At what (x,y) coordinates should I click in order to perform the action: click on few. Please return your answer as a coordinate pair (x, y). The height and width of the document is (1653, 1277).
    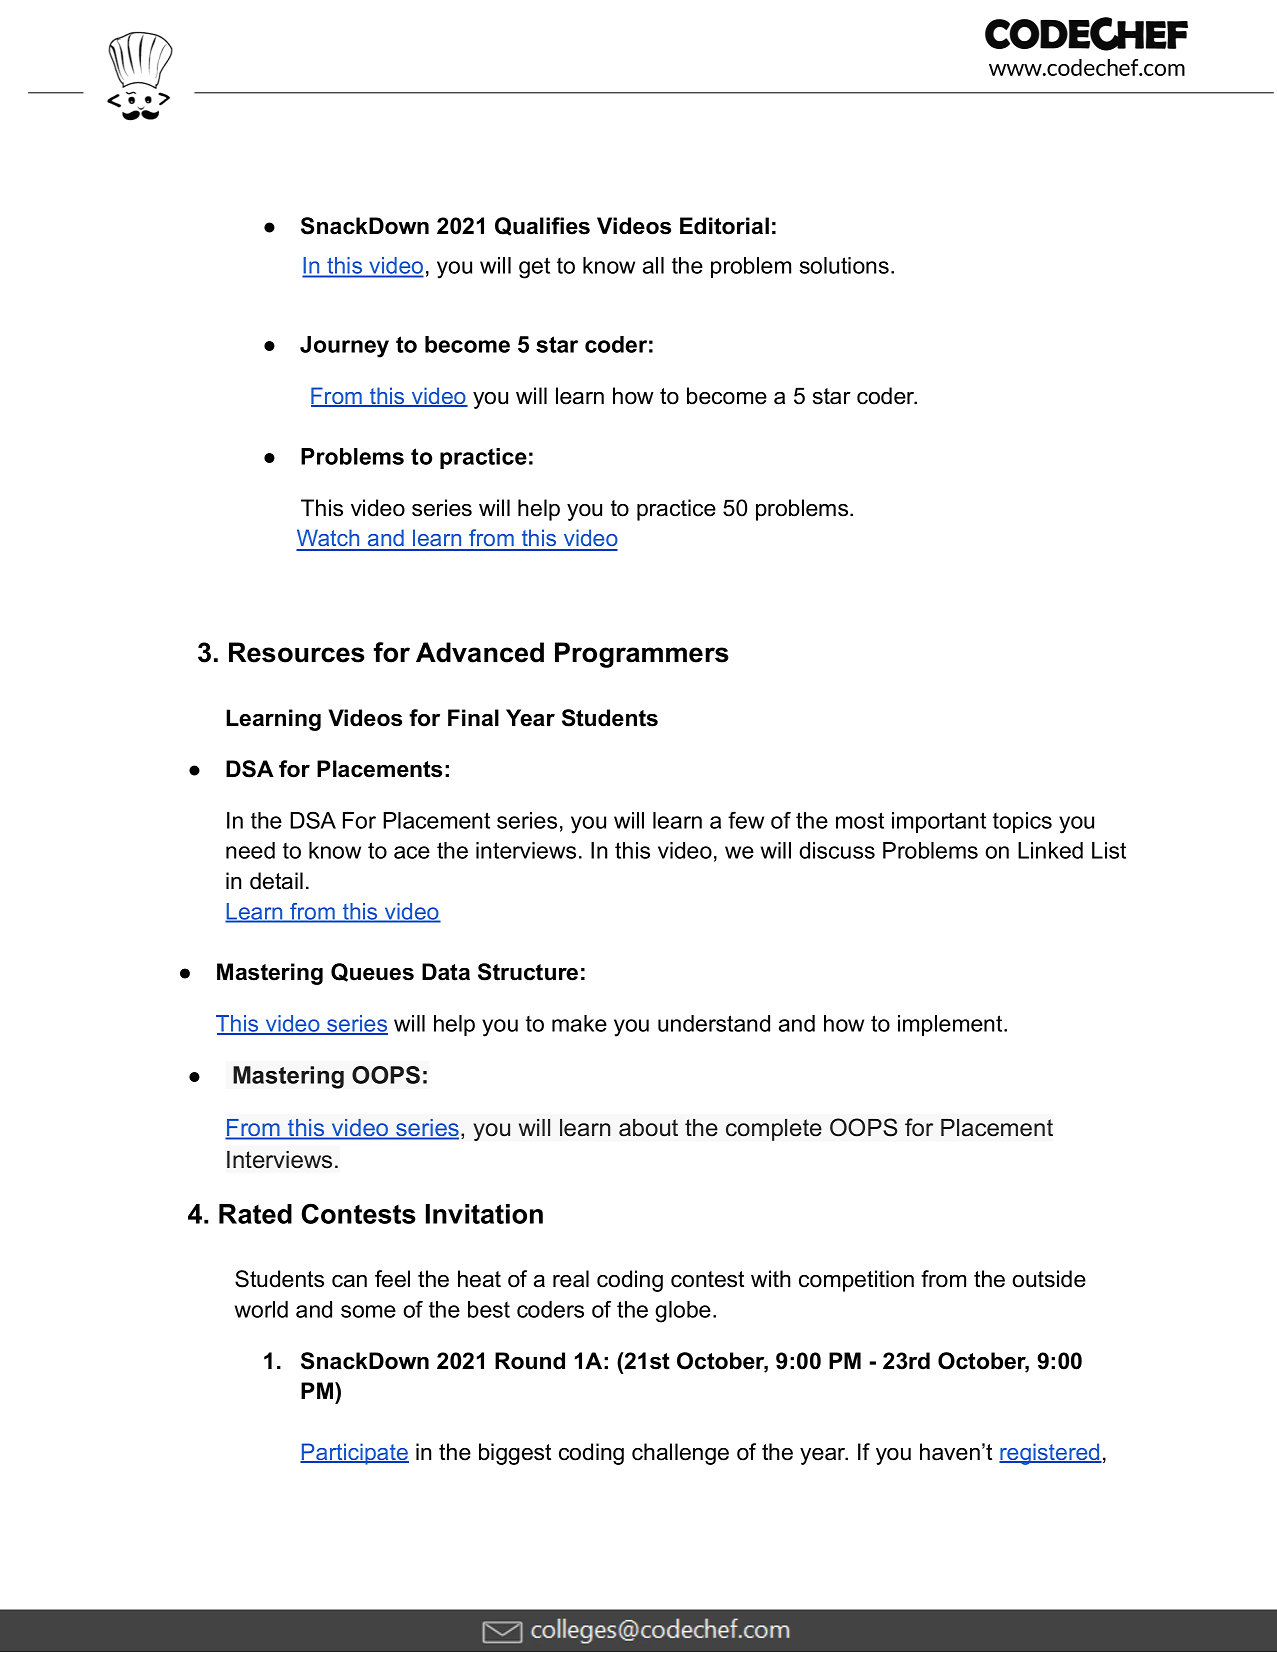
    Looking at the image, I should click on (746, 820).
